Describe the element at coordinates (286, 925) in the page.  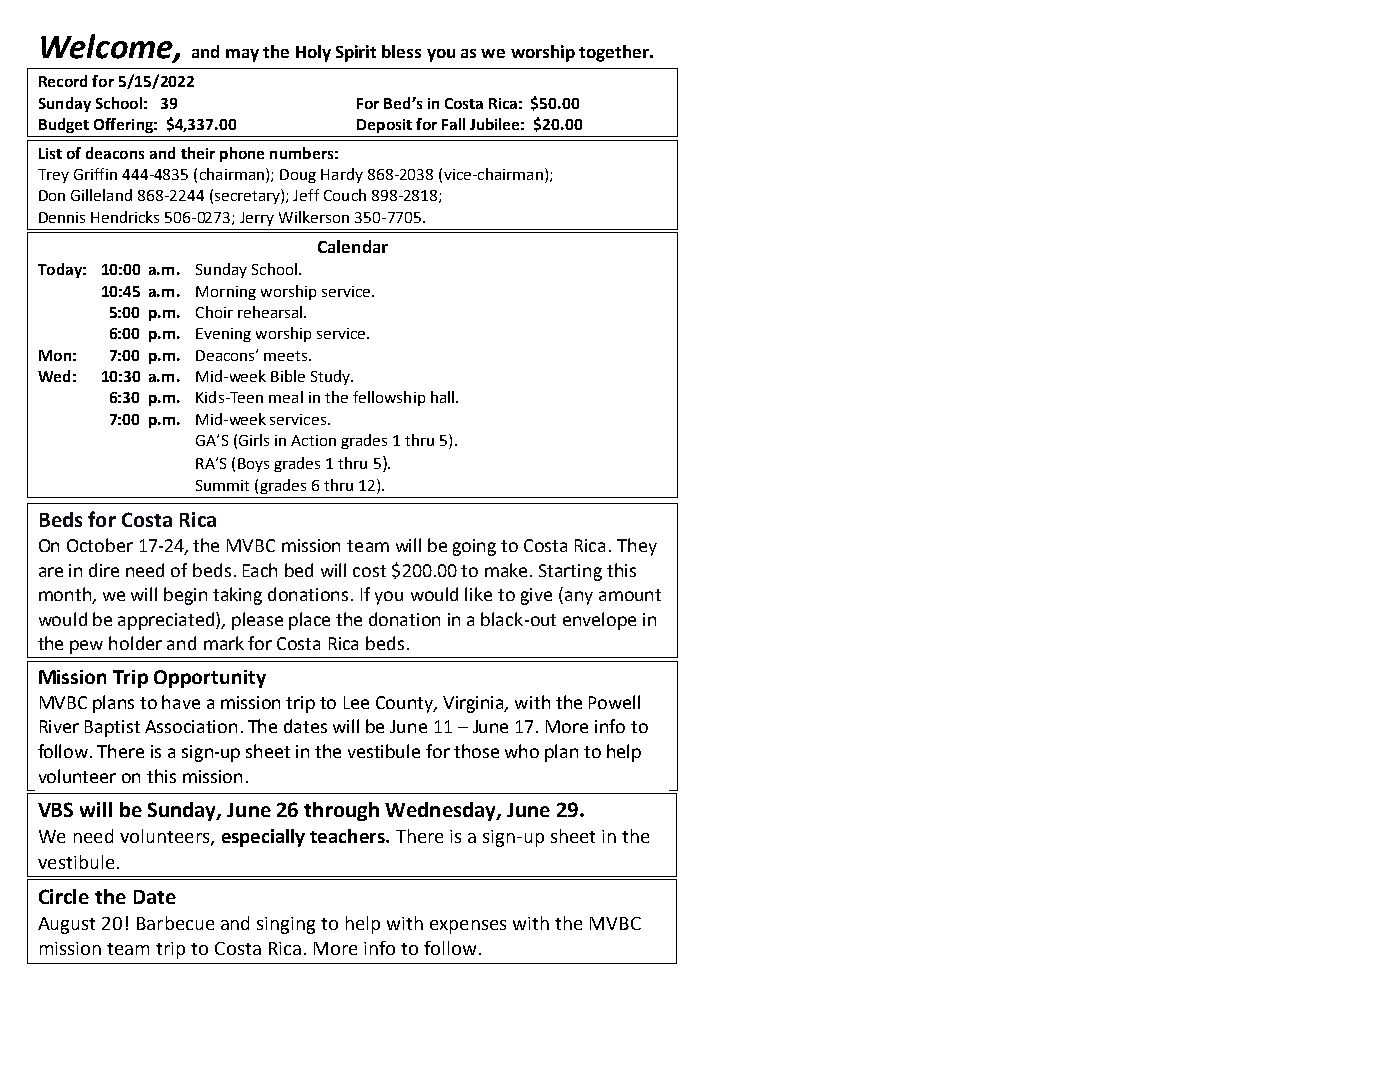
I see `singing` at that location.
